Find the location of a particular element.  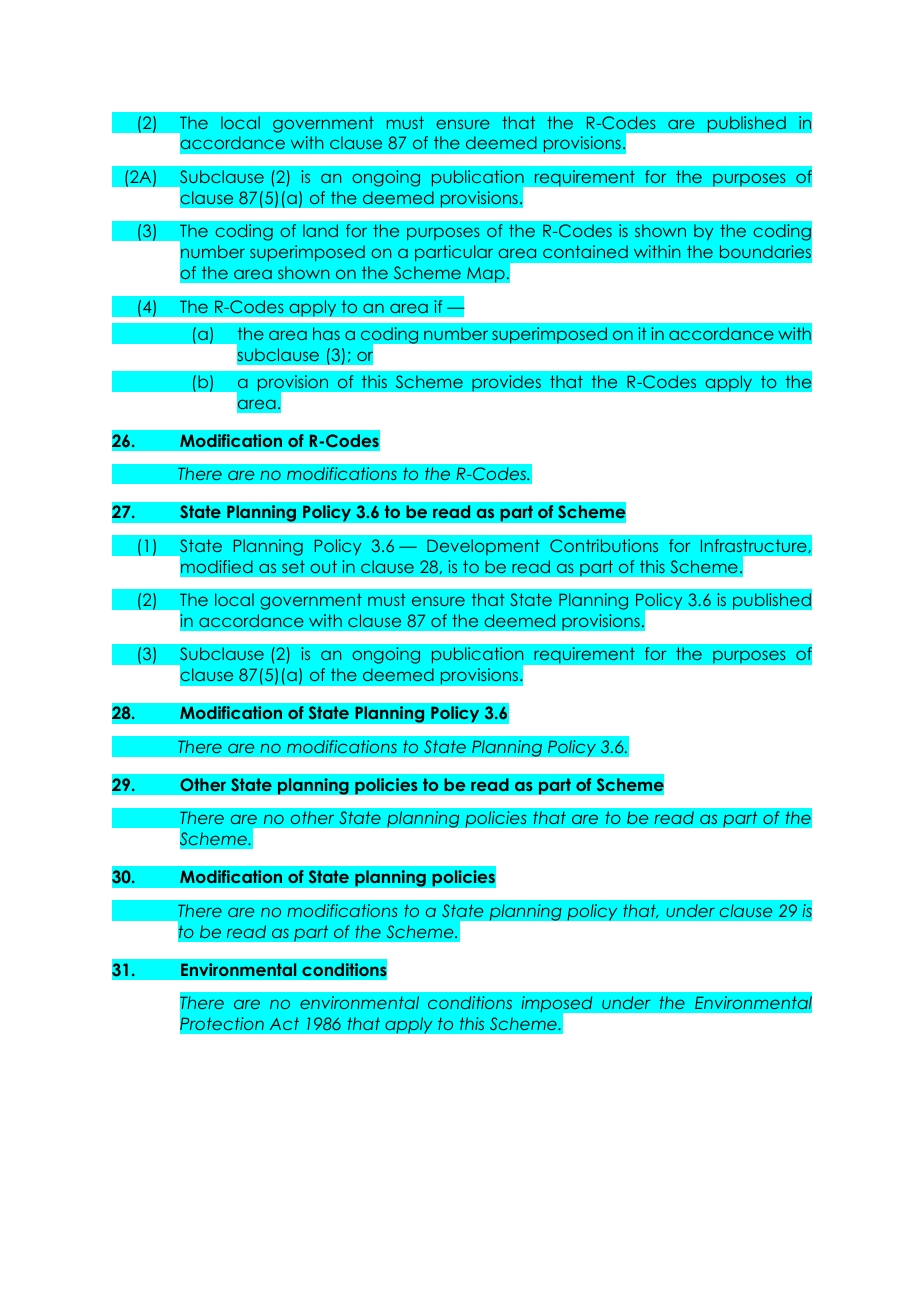

out is located at coordinates (323, 566).
